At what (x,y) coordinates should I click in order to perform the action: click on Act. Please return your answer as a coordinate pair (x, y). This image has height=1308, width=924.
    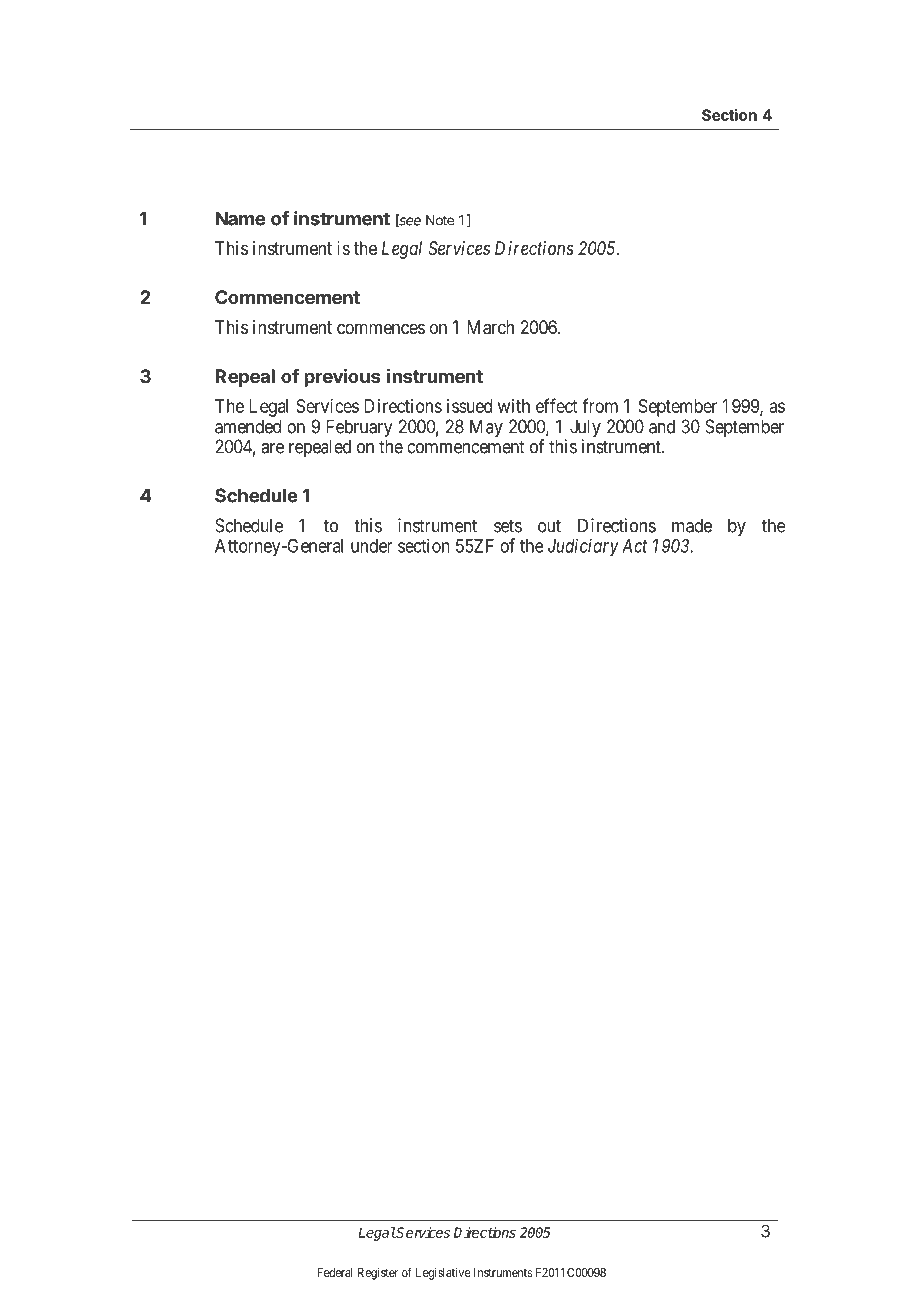
    Looking at the image, I should click on (634, 546).
